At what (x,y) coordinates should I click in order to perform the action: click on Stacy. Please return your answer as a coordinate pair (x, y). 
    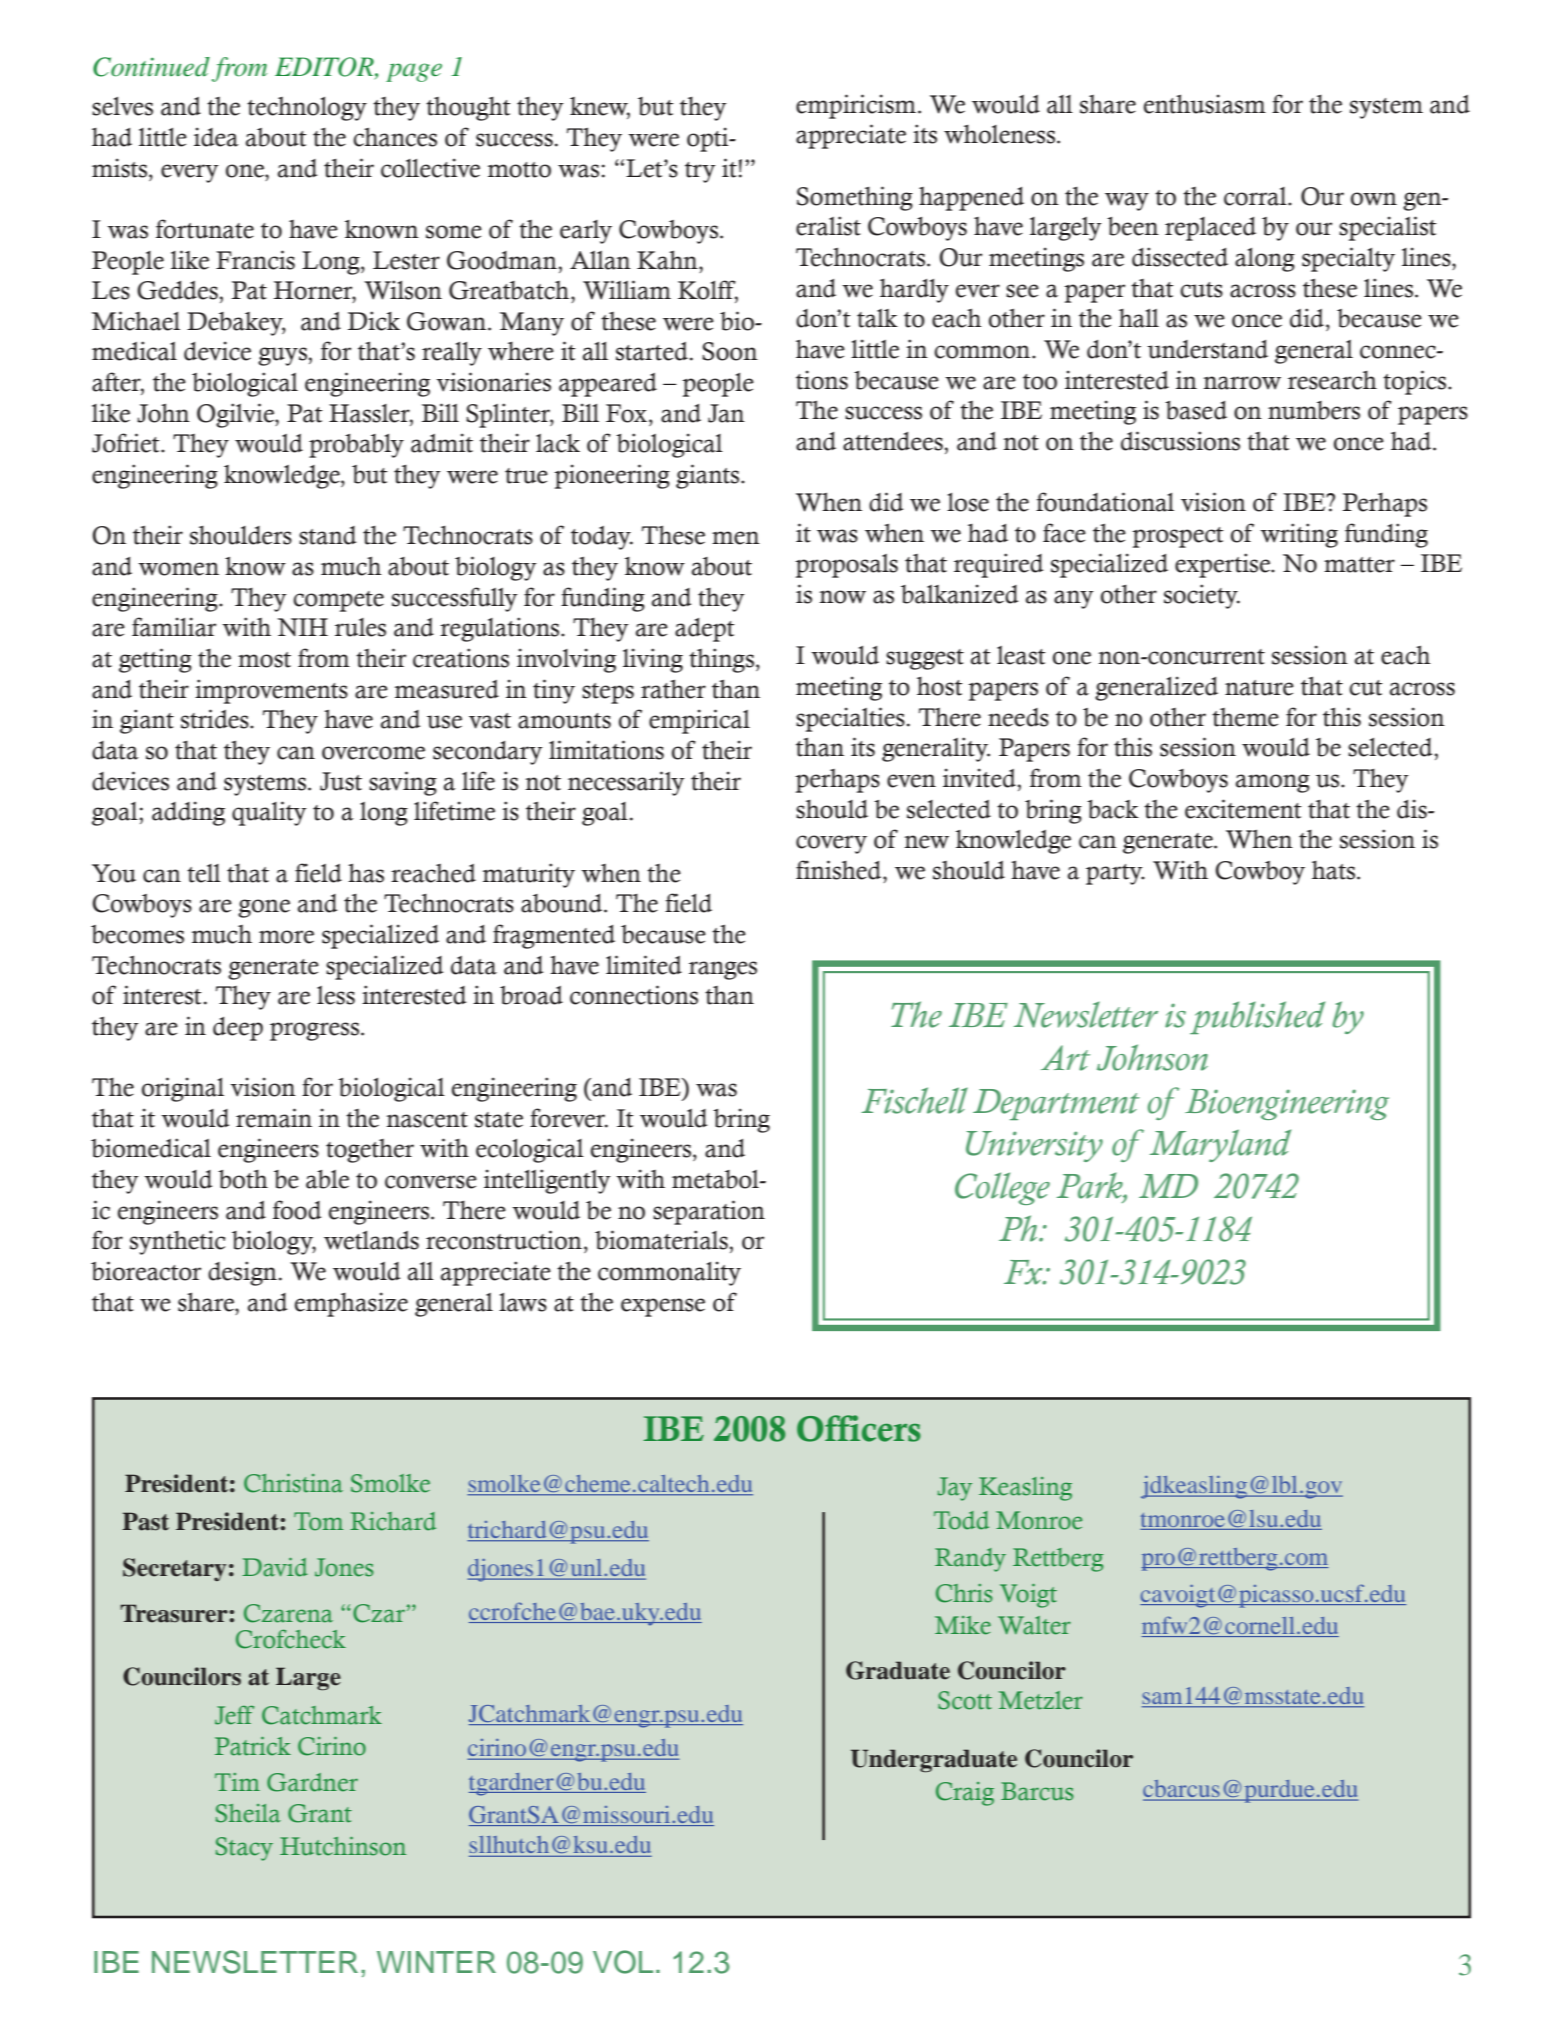
    Looking at the image, I should click on (244, 1849).
